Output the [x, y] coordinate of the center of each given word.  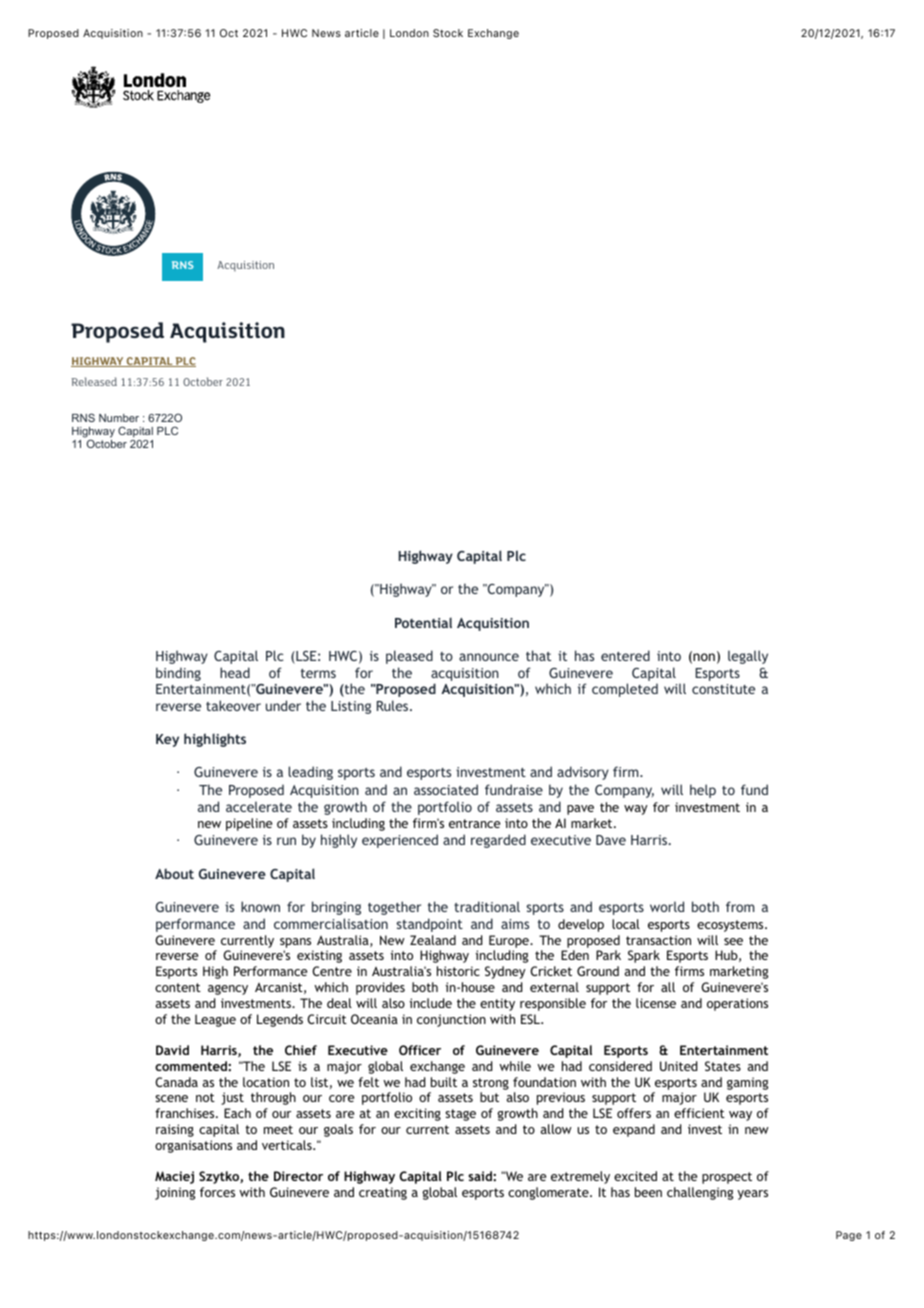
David [172, 1050]
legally [748, 657]
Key [167, 740]
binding [178, 674]
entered [625, 655]
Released [94, 381]
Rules [394, 705]
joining [175, 1193]
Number [119, 418]
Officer [420, 1050]
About [174, 873]
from [740, 906]
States [723, 1066]
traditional [487, 906]
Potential [423, 622]
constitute [723, 689]
